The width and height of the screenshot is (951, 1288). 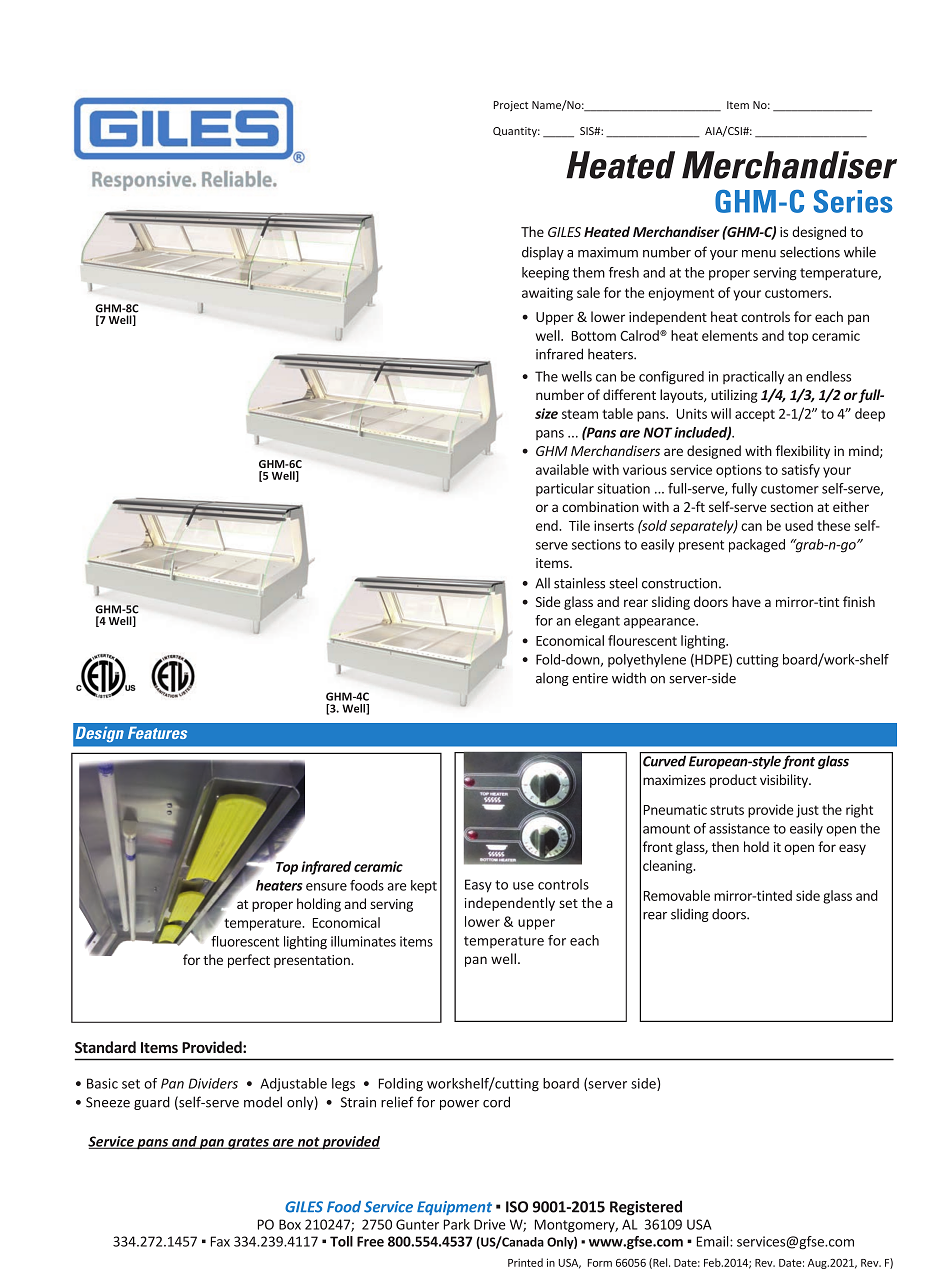 I want to click on along, so click(x=552, y=679).
